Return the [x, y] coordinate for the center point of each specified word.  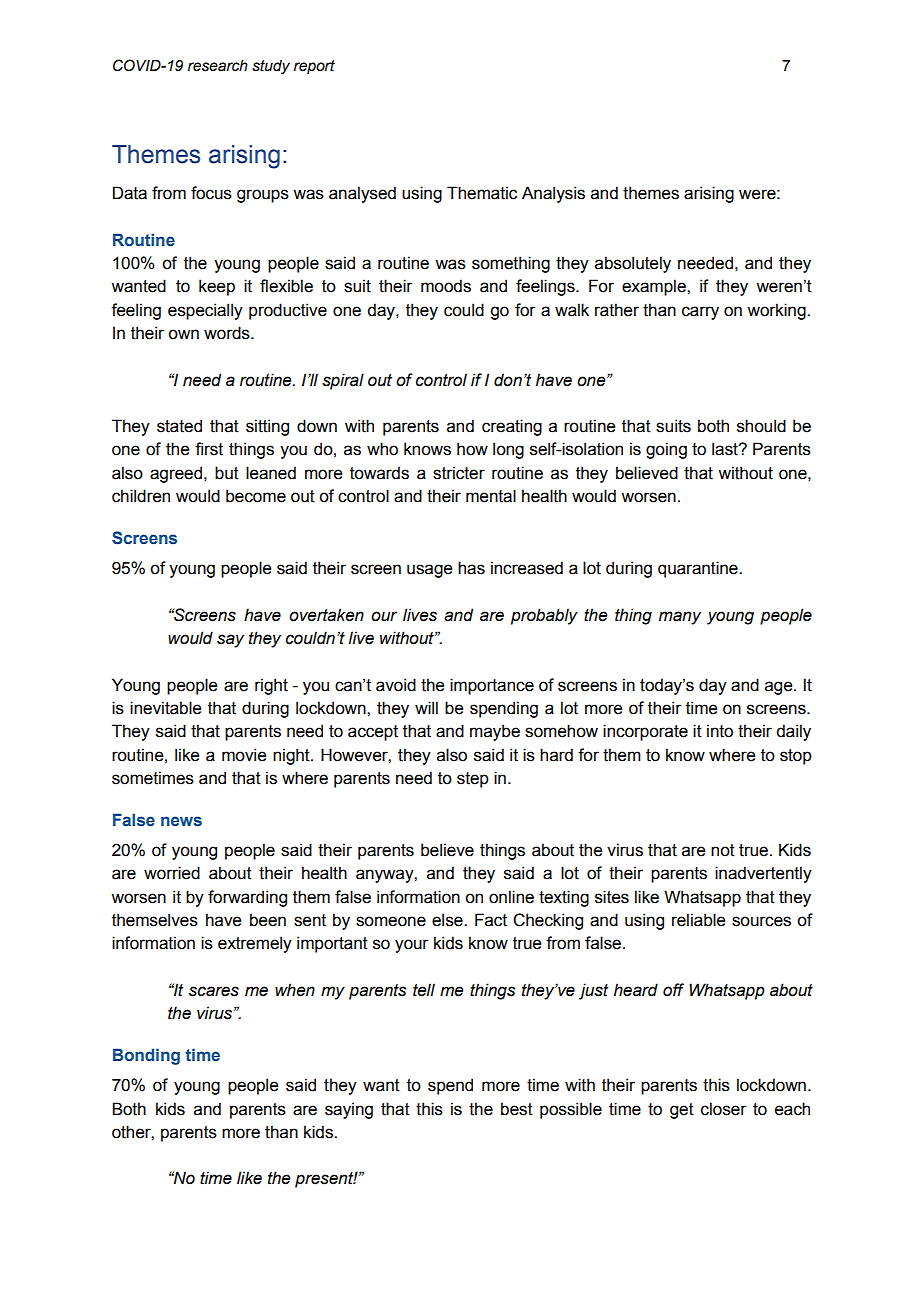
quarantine [699, 569]
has [471, 568]
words [228, 333]
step [473, 780]
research [218, 66]
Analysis [553, 194]
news [181, 821]
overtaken [326, 615]
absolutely [633, 264]
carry [700, 313]
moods [446, 286]
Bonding [146, 1056]
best [517, 1109]
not [723, 850]
